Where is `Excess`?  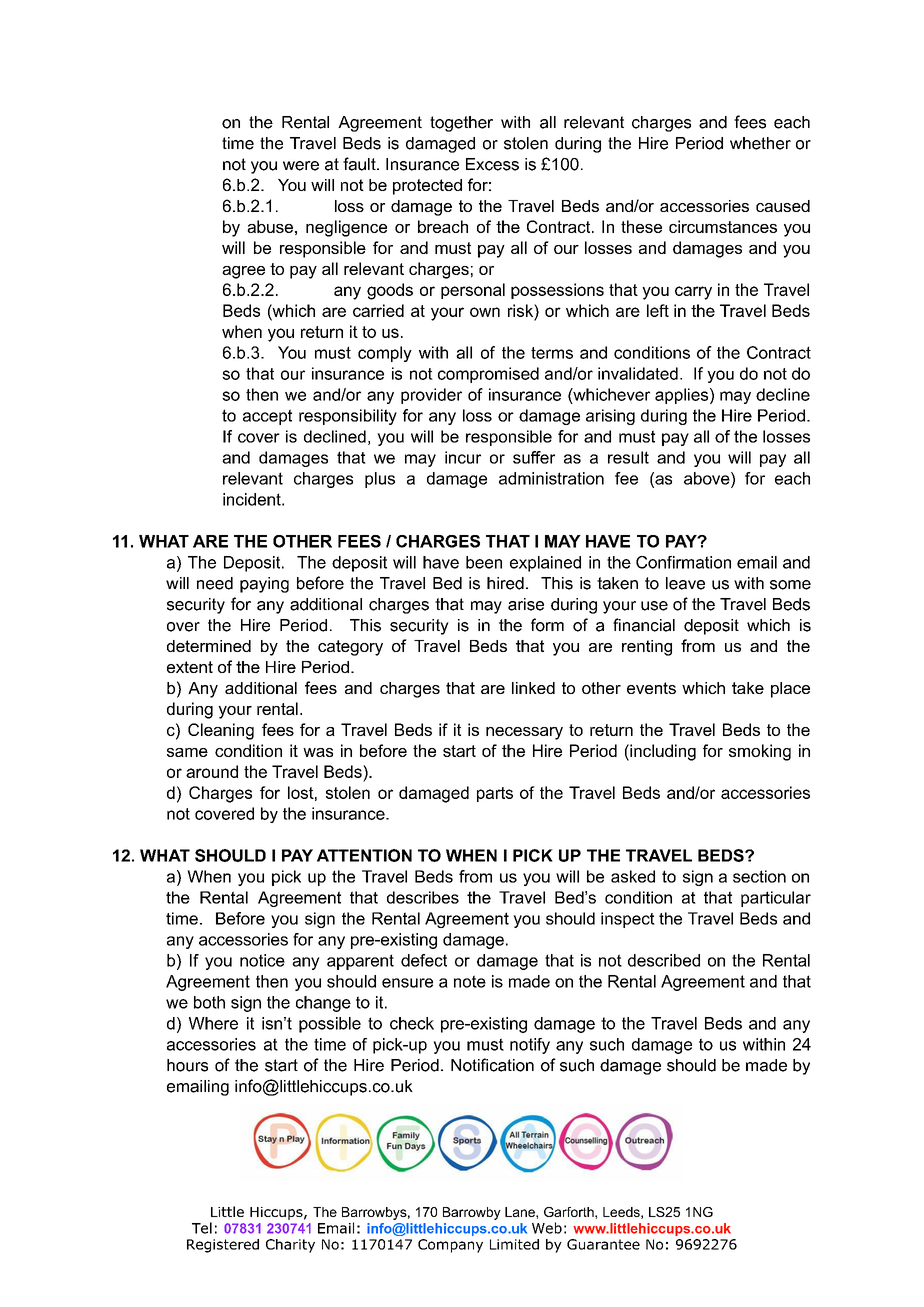 Excess is located at coordinates (492, 164).
